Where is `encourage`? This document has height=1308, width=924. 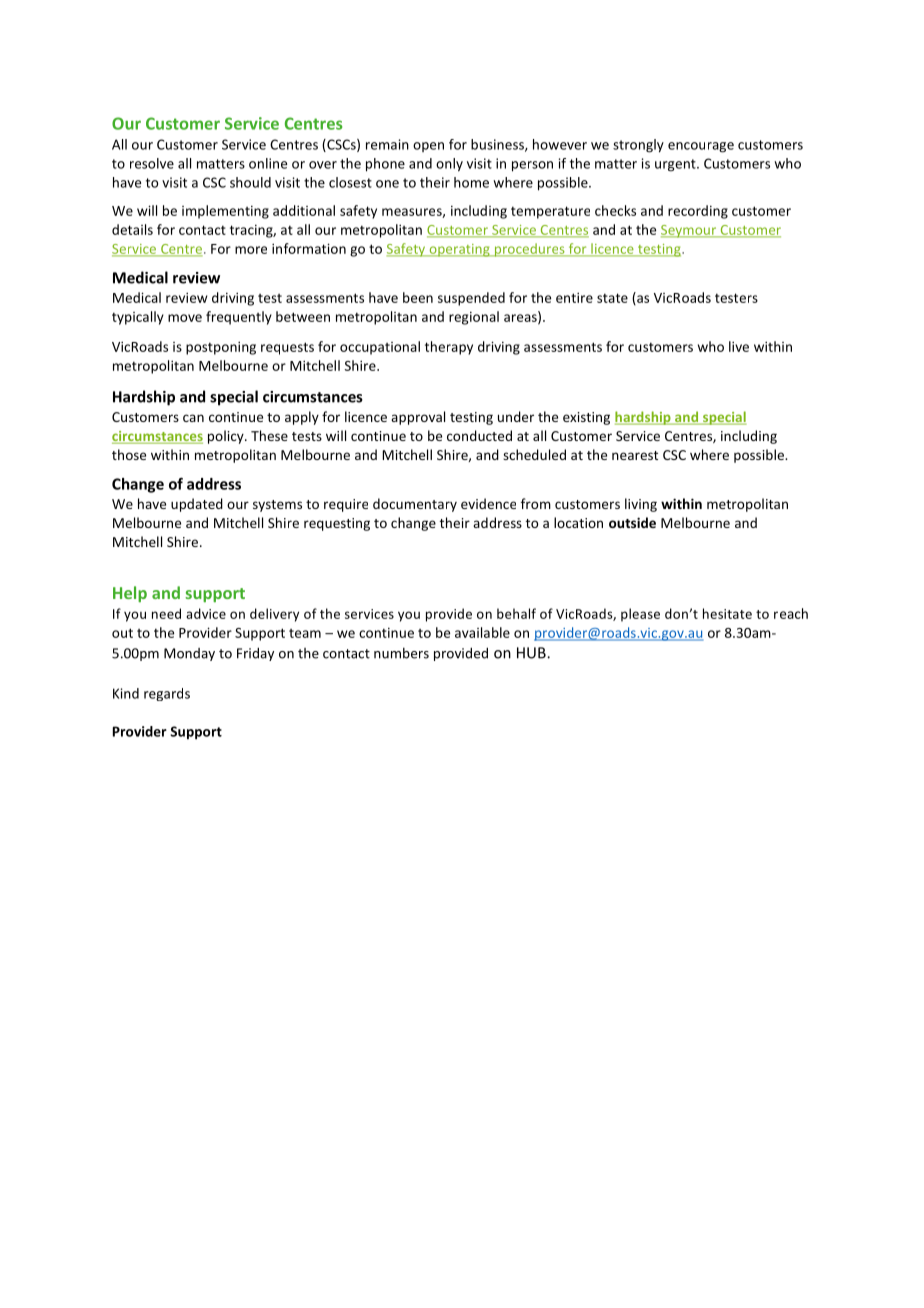
encourage is located at coordinates (701, 147).
